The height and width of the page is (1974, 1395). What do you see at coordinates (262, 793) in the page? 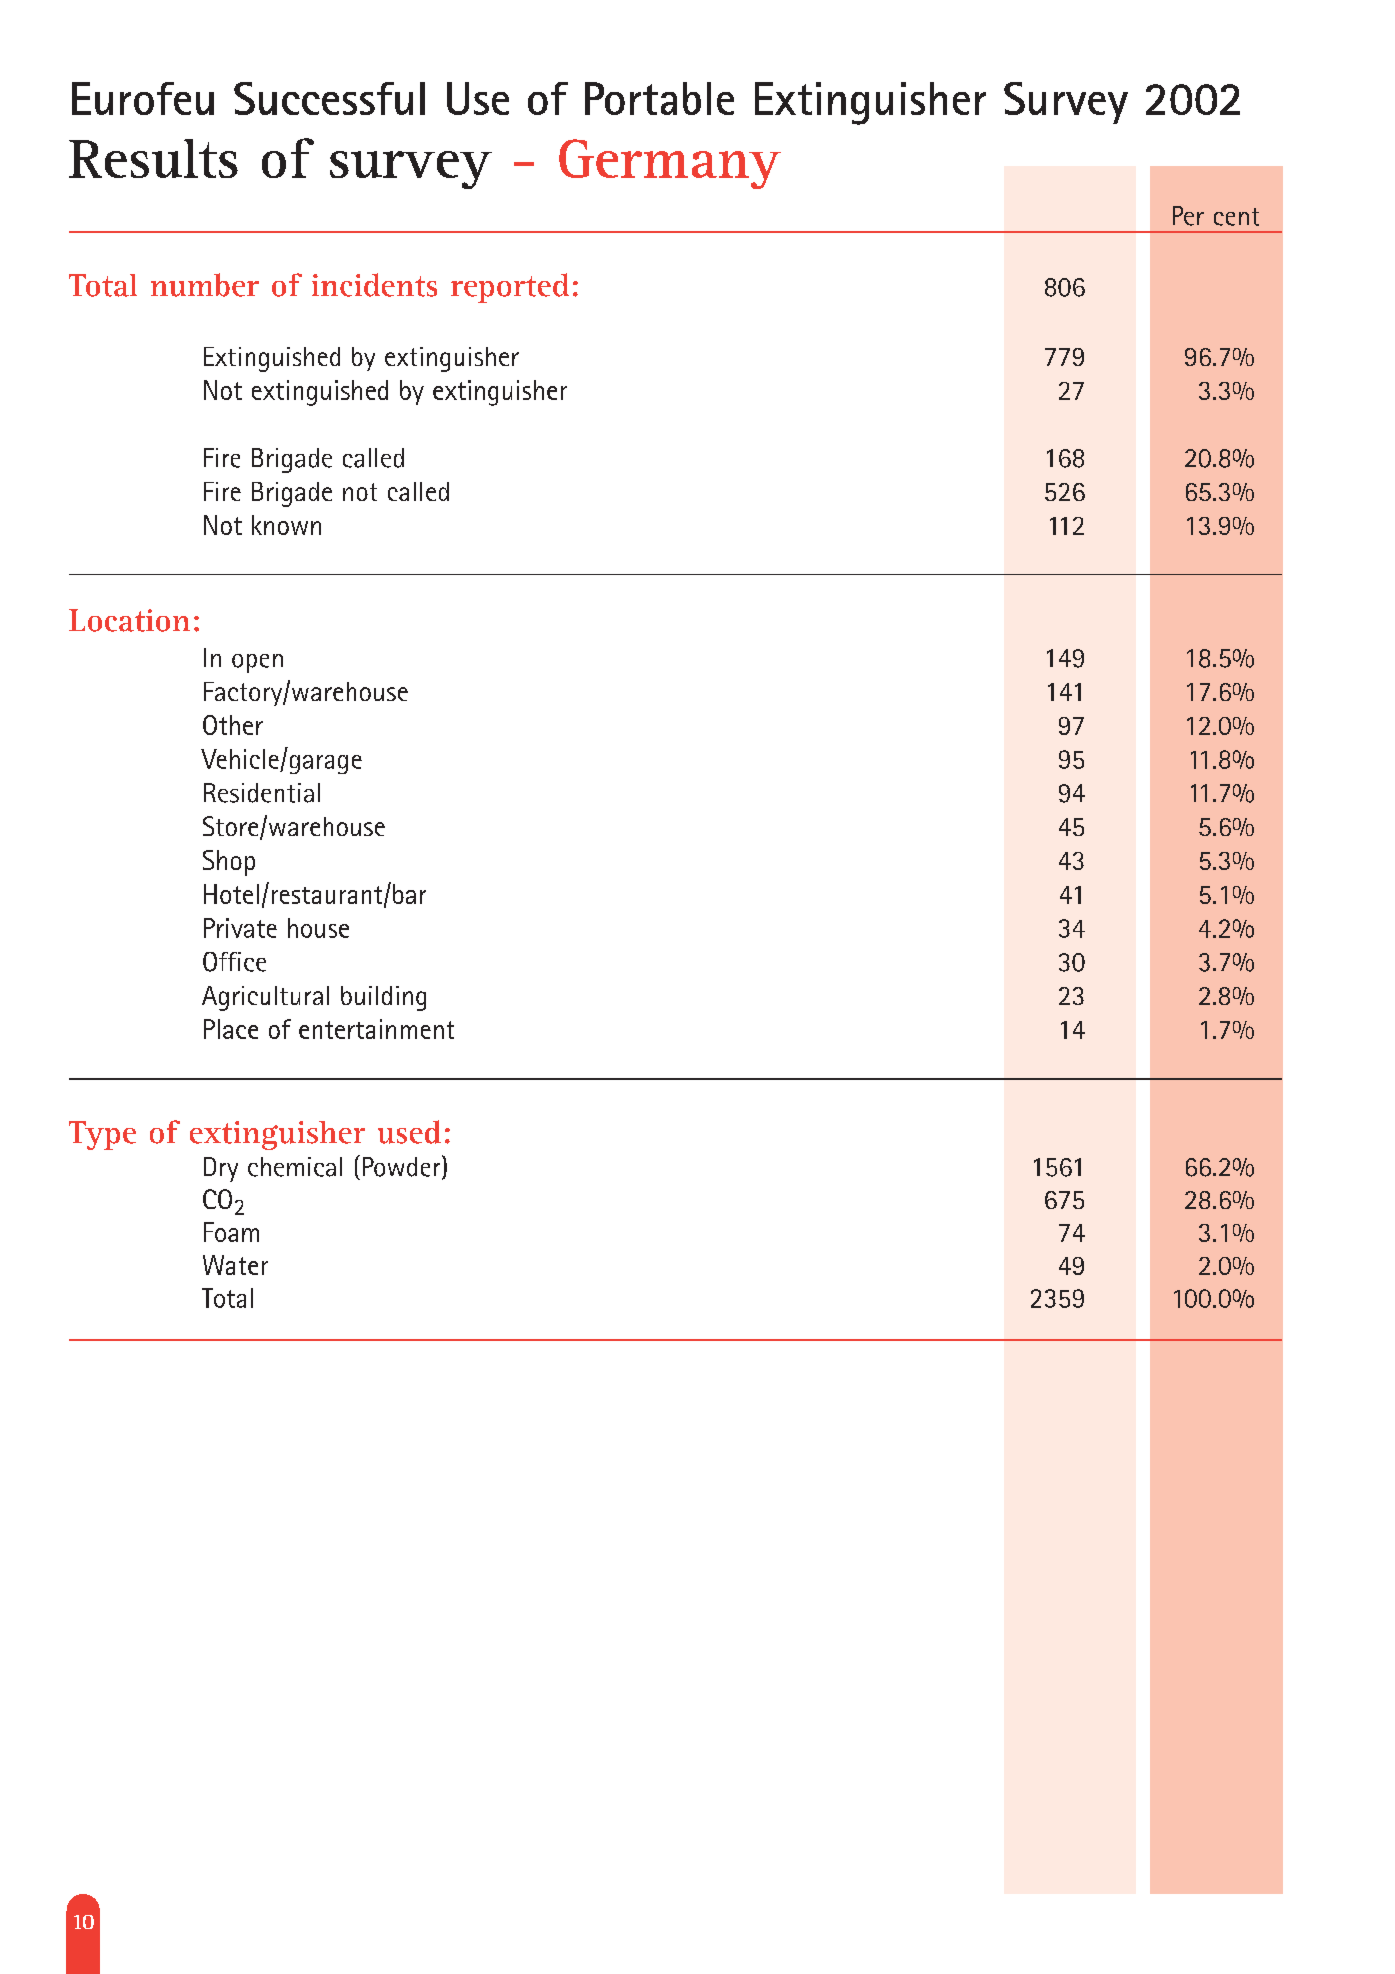
I see `Residential` at bounding box center [262, 793].
